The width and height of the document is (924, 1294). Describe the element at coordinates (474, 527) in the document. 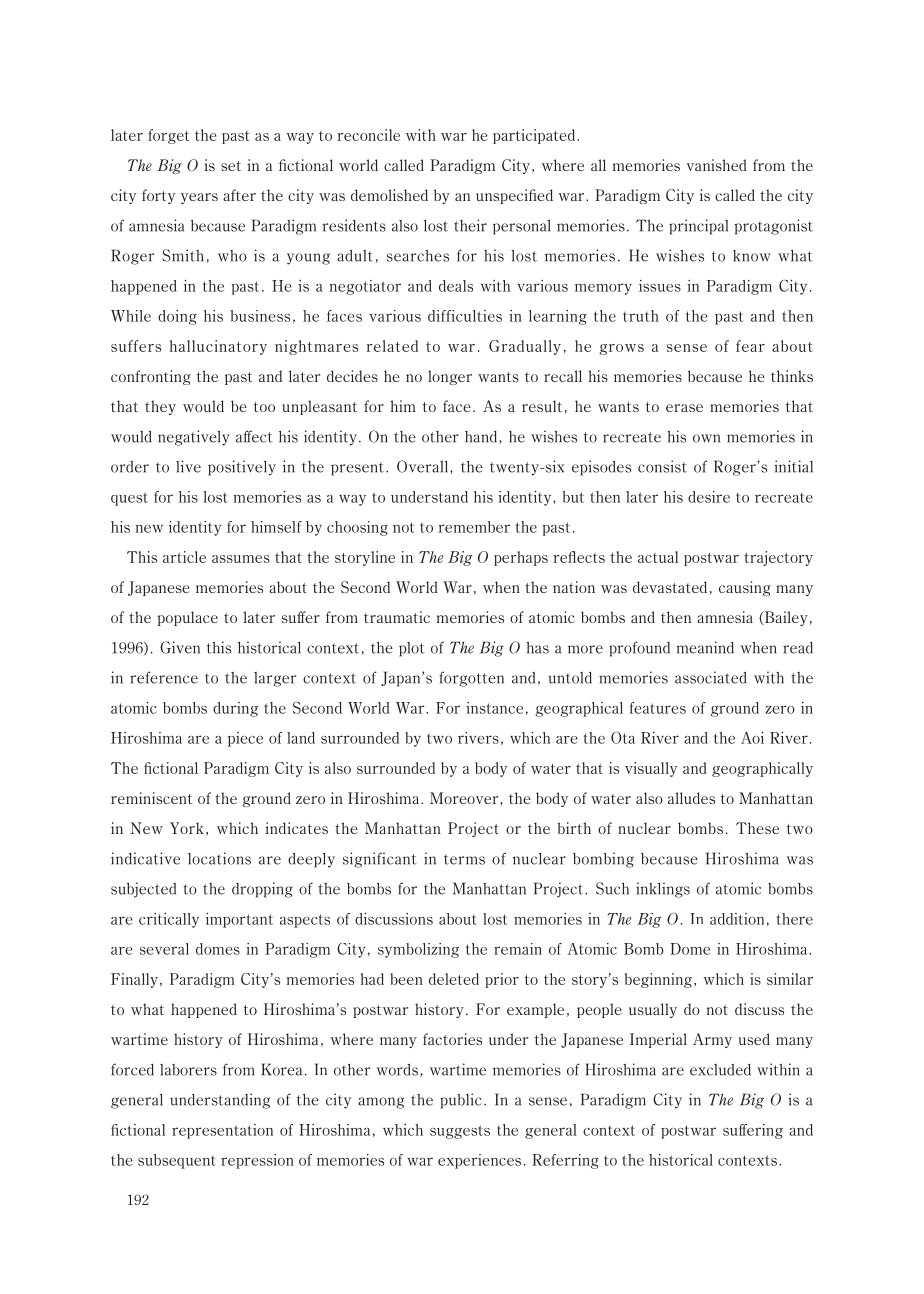

I see `remember` at that location.
